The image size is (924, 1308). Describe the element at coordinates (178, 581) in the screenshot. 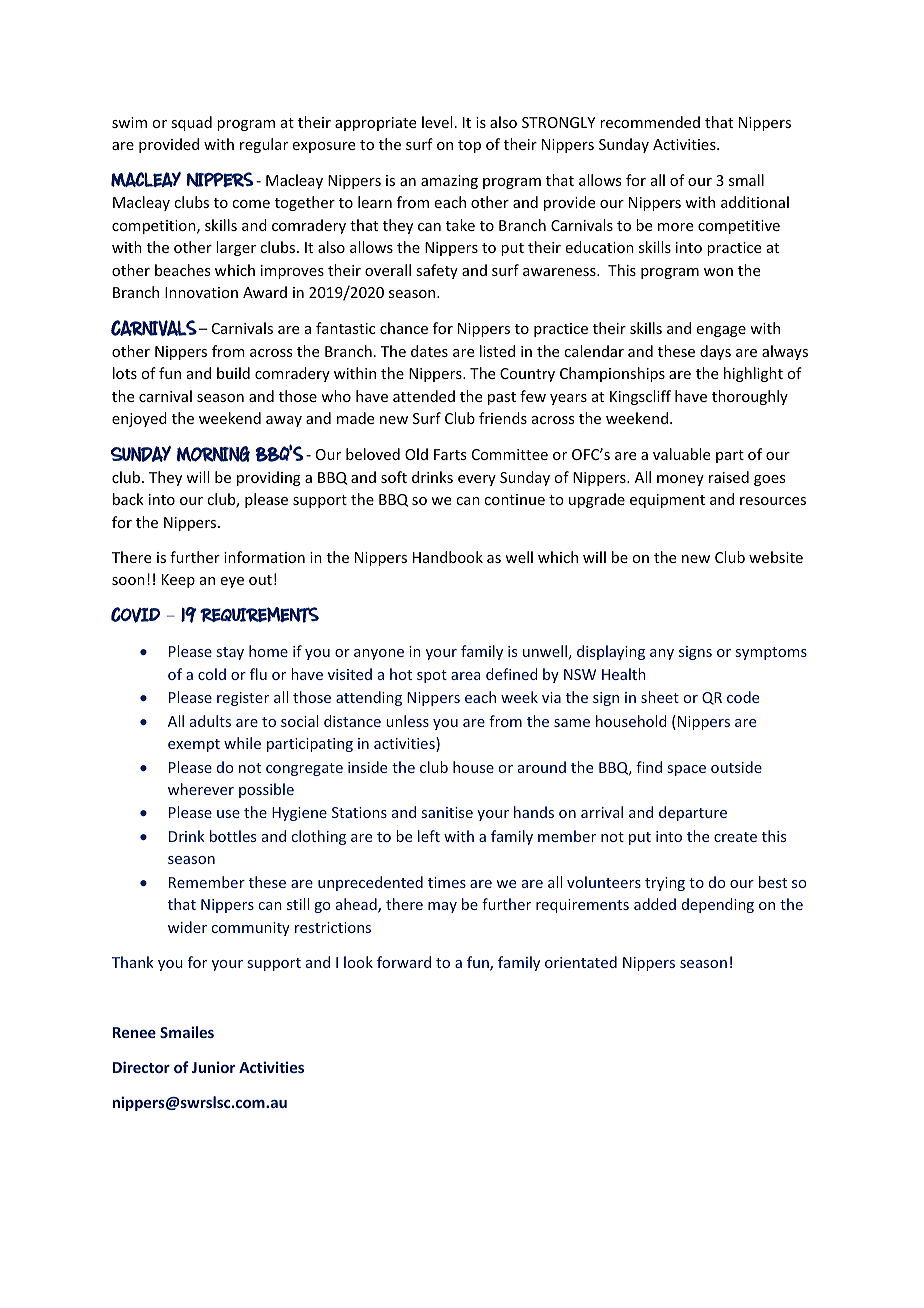

I see `Keep` at that location.
